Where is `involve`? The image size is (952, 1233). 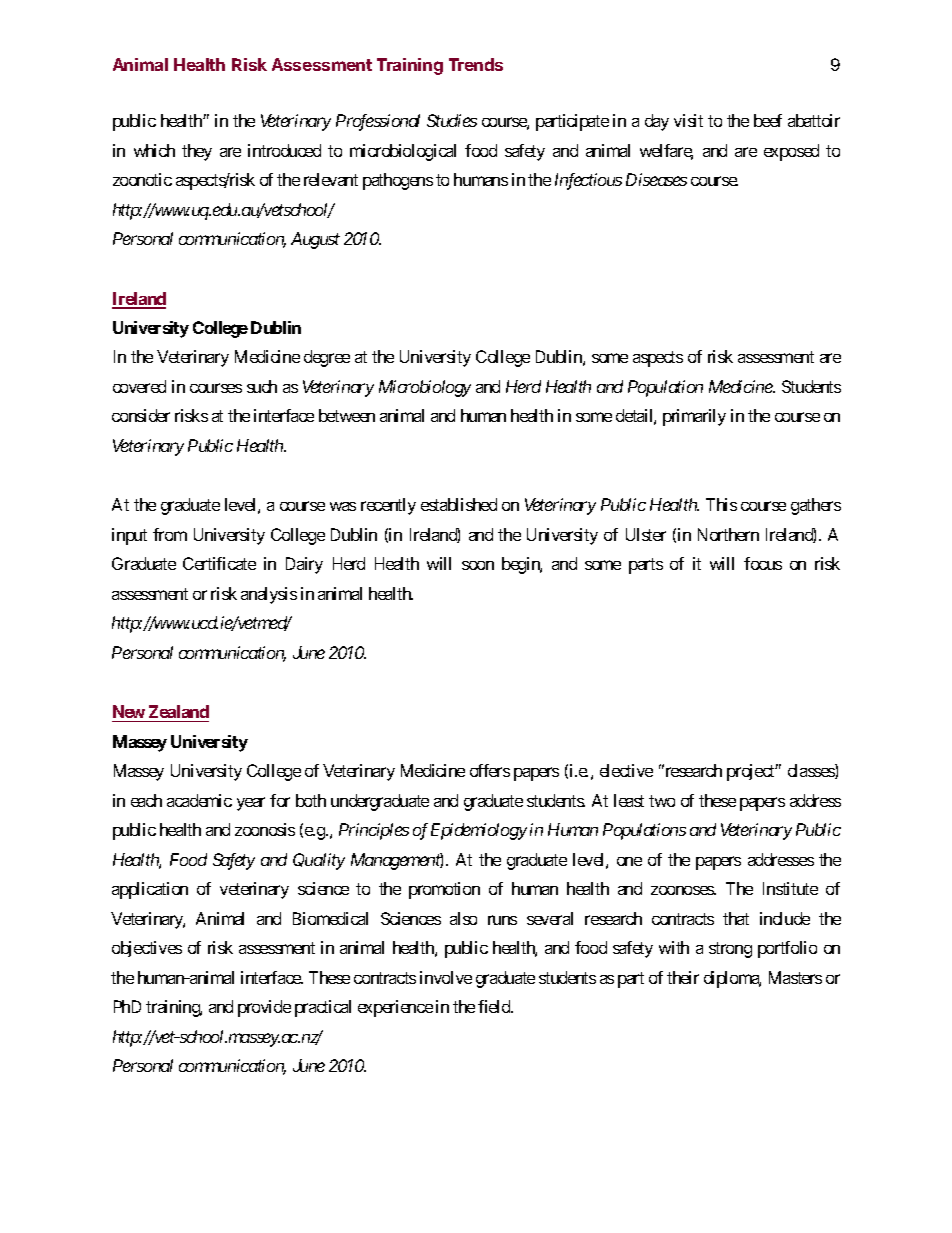 involve is located at coordinates (446, 977).
